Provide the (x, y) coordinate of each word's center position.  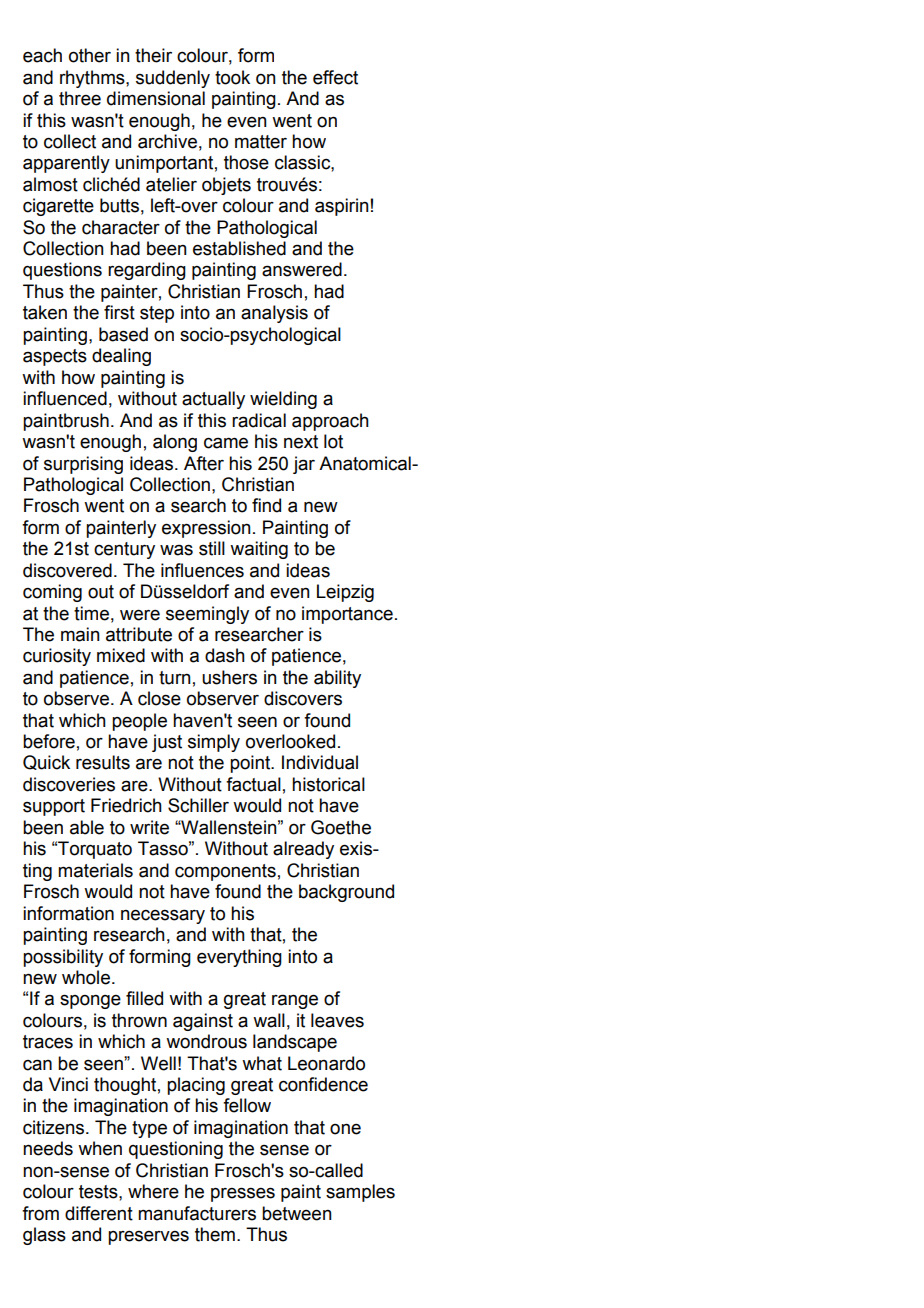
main (80, 634)
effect (335, 77)
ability (337, 679)
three (80, 98)
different (99, 1213)
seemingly (207, 615)
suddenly (173, 79)
